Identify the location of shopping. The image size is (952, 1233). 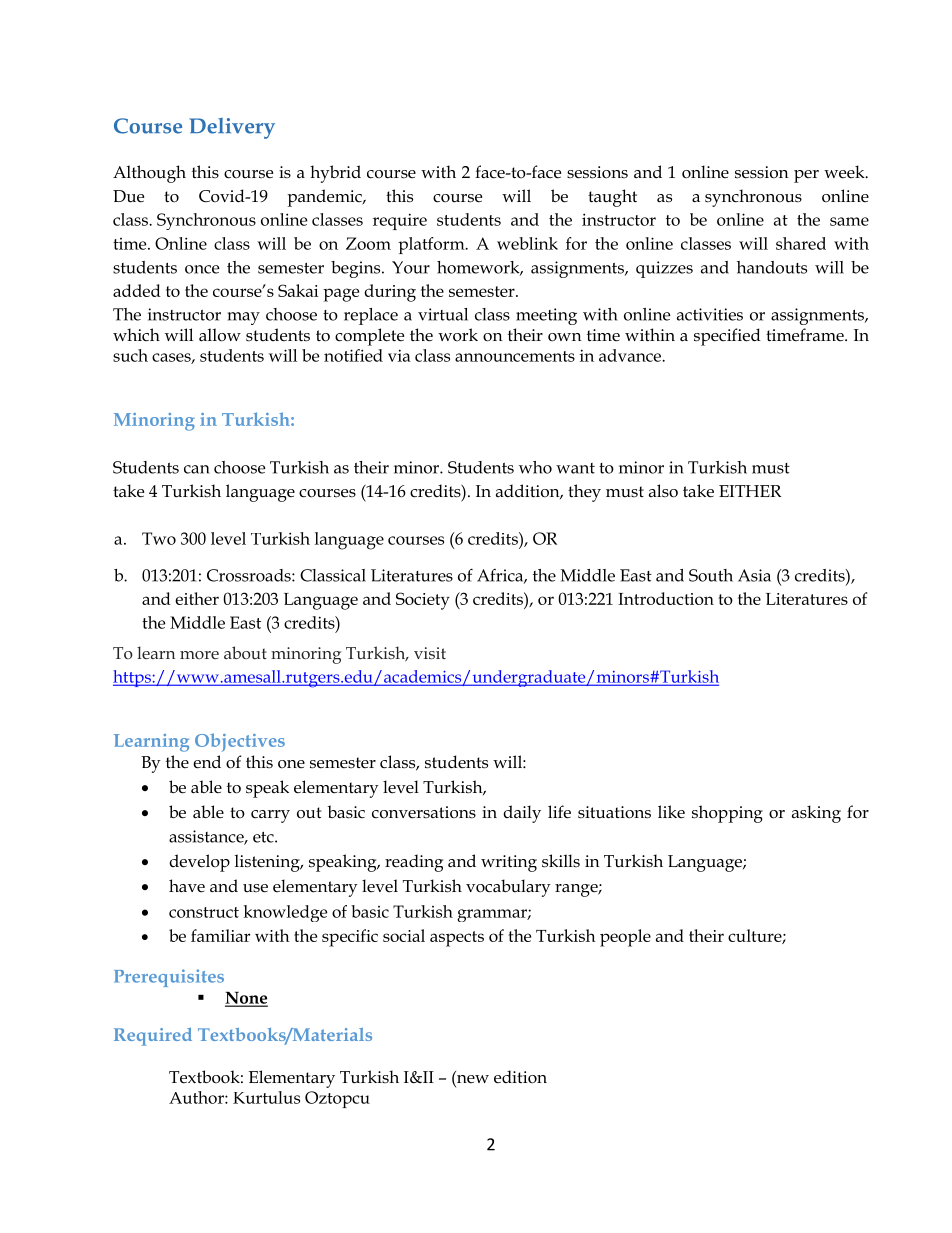
(727, 814).
